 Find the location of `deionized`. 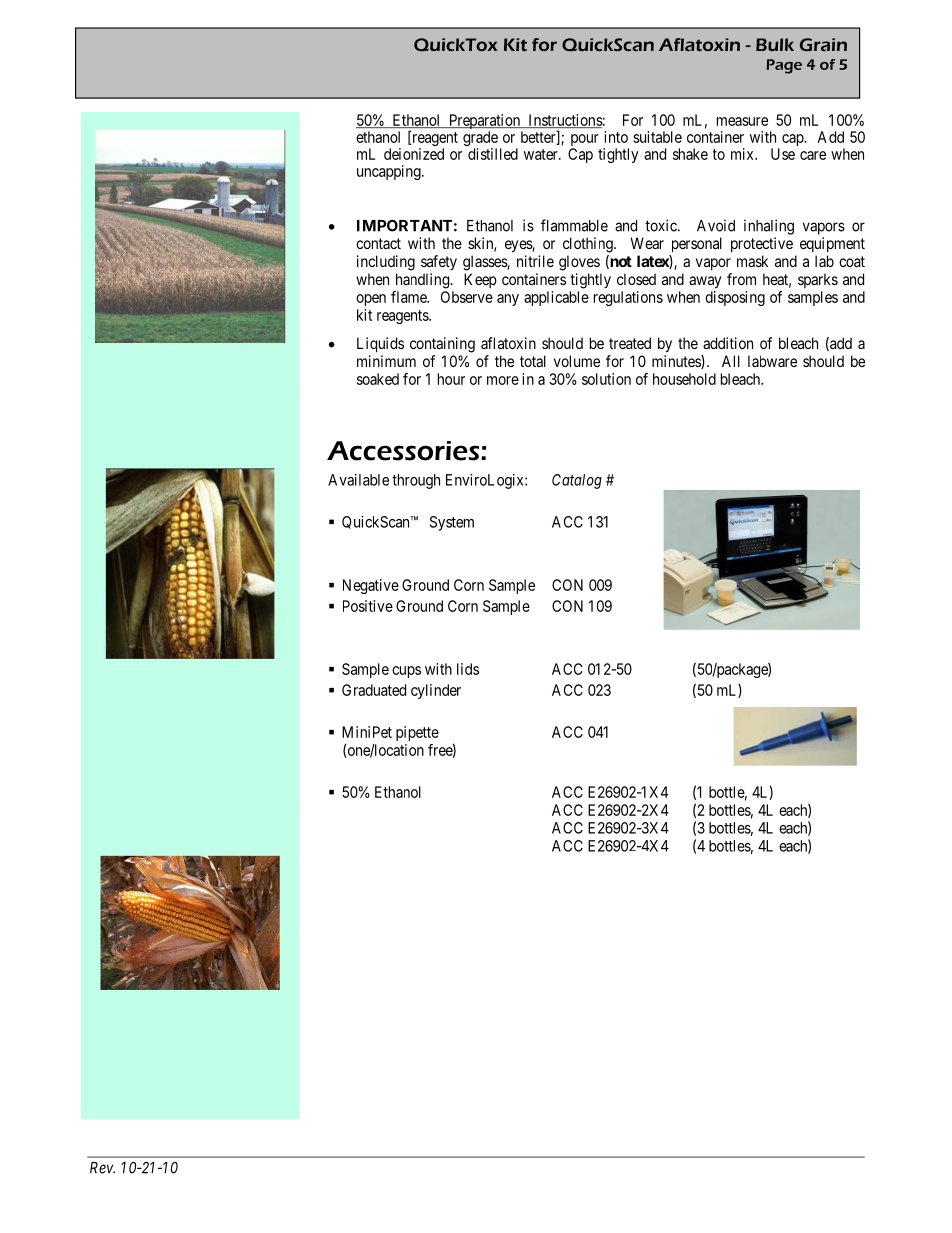

deionized is located at coordinates (414, 154).
